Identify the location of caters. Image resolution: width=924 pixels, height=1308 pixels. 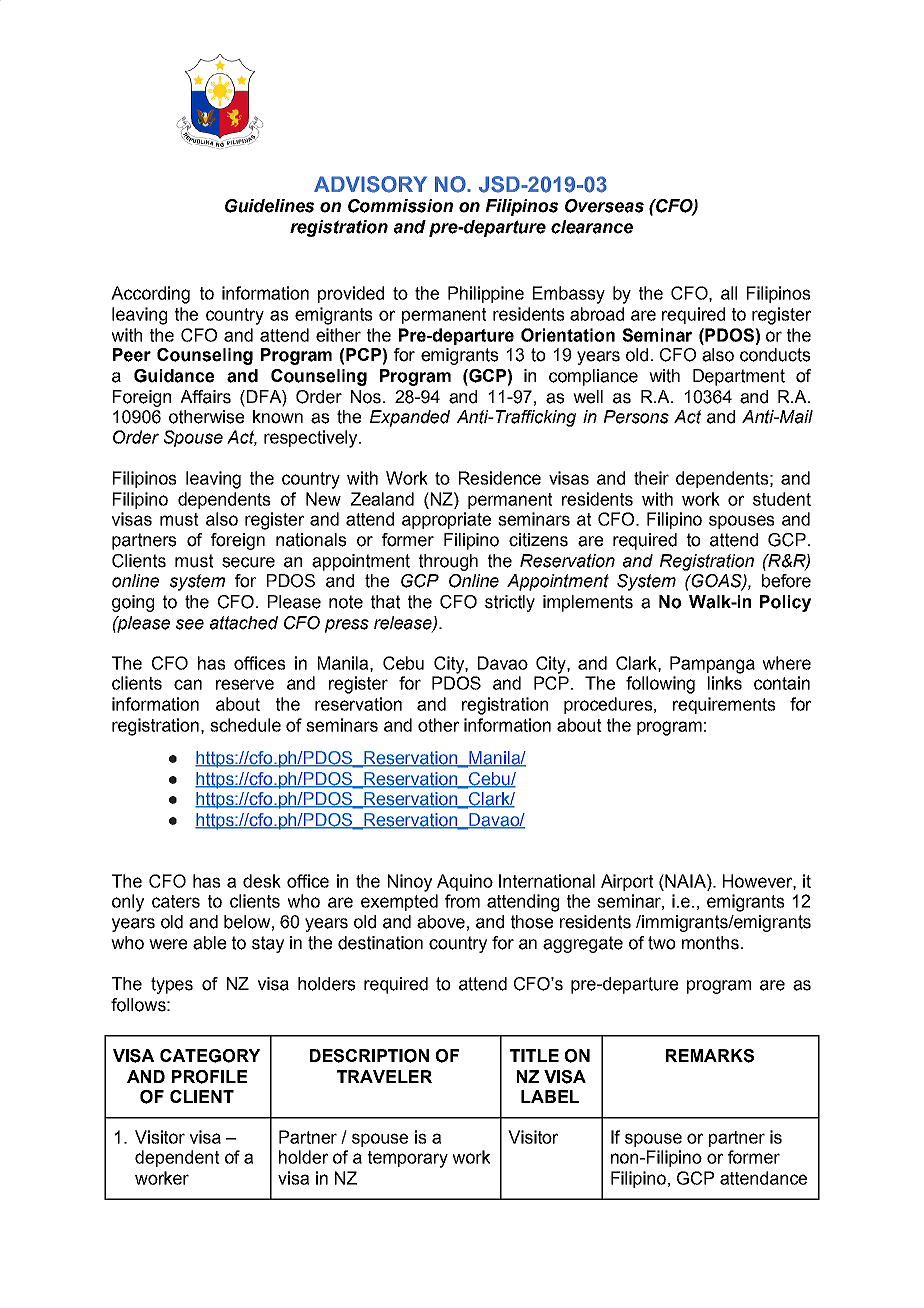
(176, 901).
